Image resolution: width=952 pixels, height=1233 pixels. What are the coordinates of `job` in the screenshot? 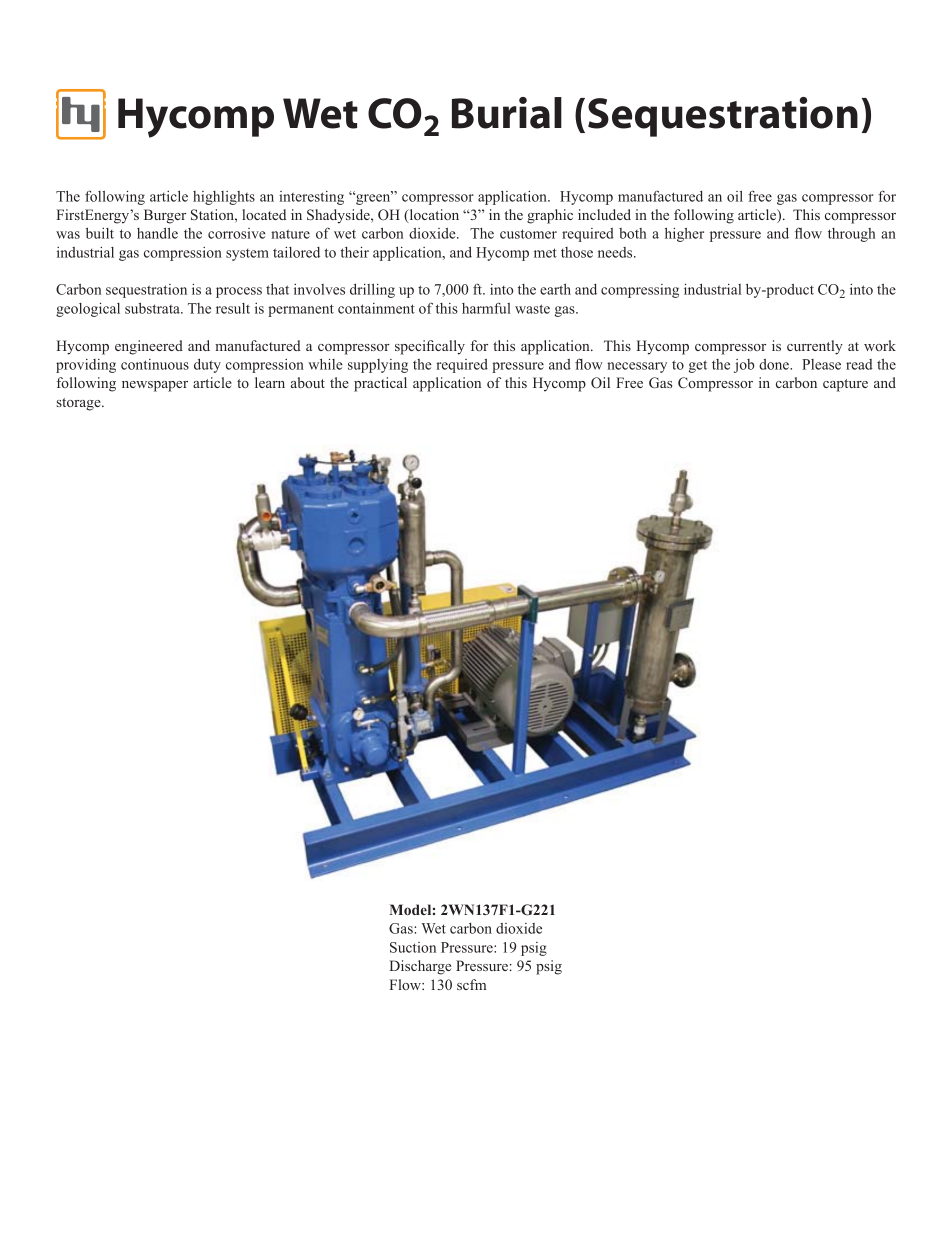 It's located at (744, 366).
